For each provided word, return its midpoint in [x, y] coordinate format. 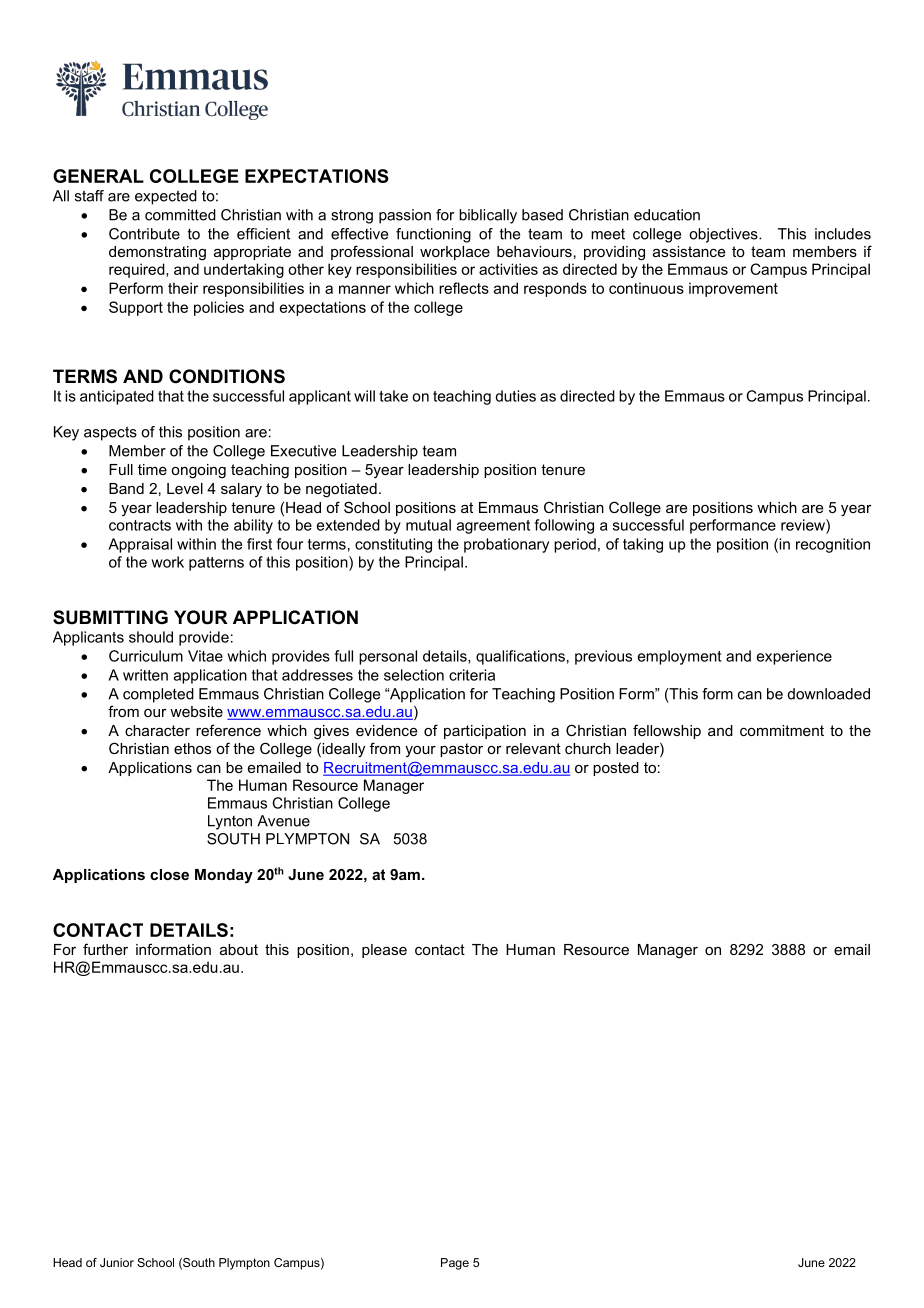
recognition [833, 545]
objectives [724, 235]
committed [180, 215]
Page [455, 1264]
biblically [488, 216]
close [169, 874]
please [384, 951]
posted [616, 769]
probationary [506, 545]
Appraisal [140, 545]
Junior [117, 1262]
